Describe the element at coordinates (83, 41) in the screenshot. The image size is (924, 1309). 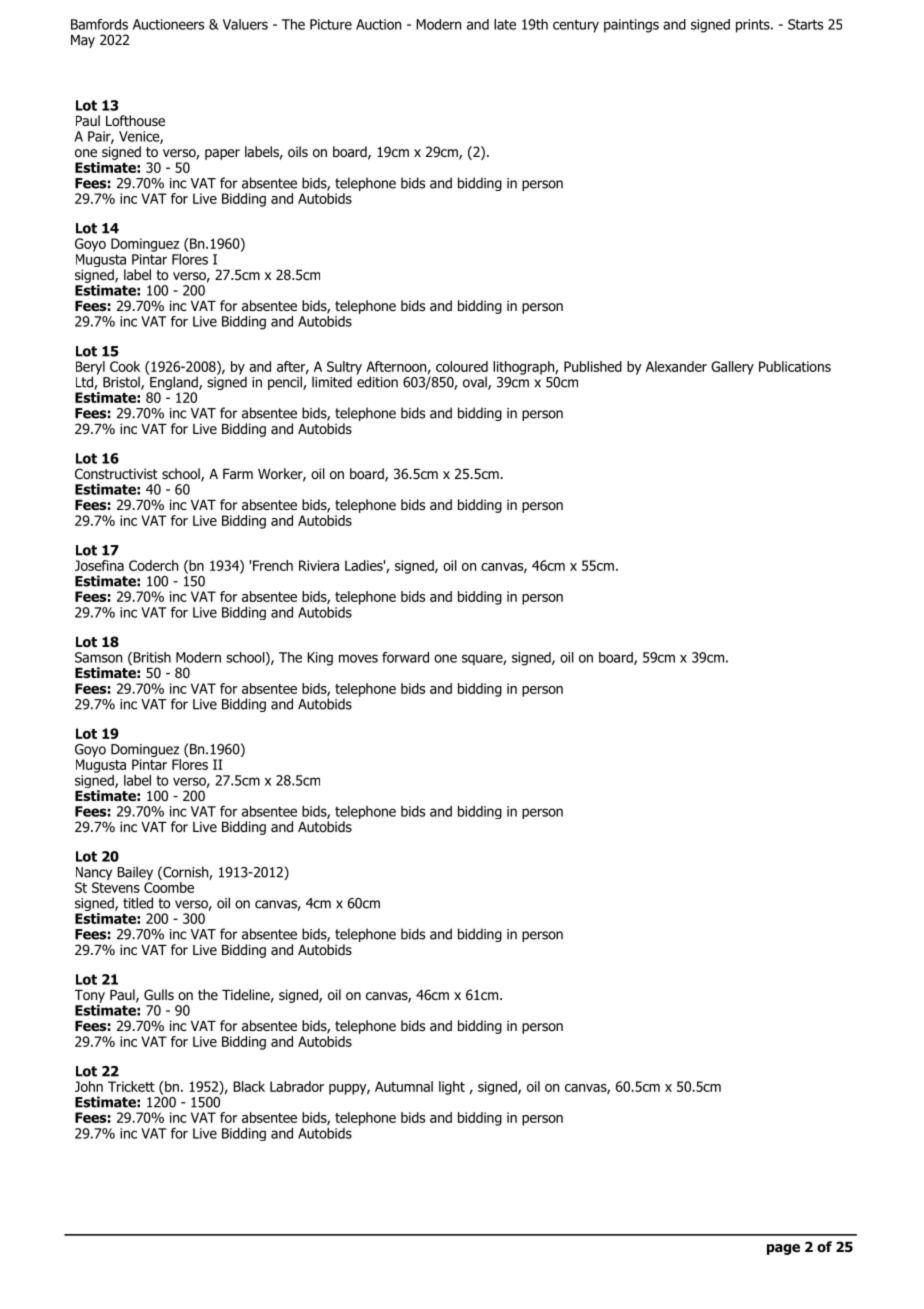
I see `May` at that location.
